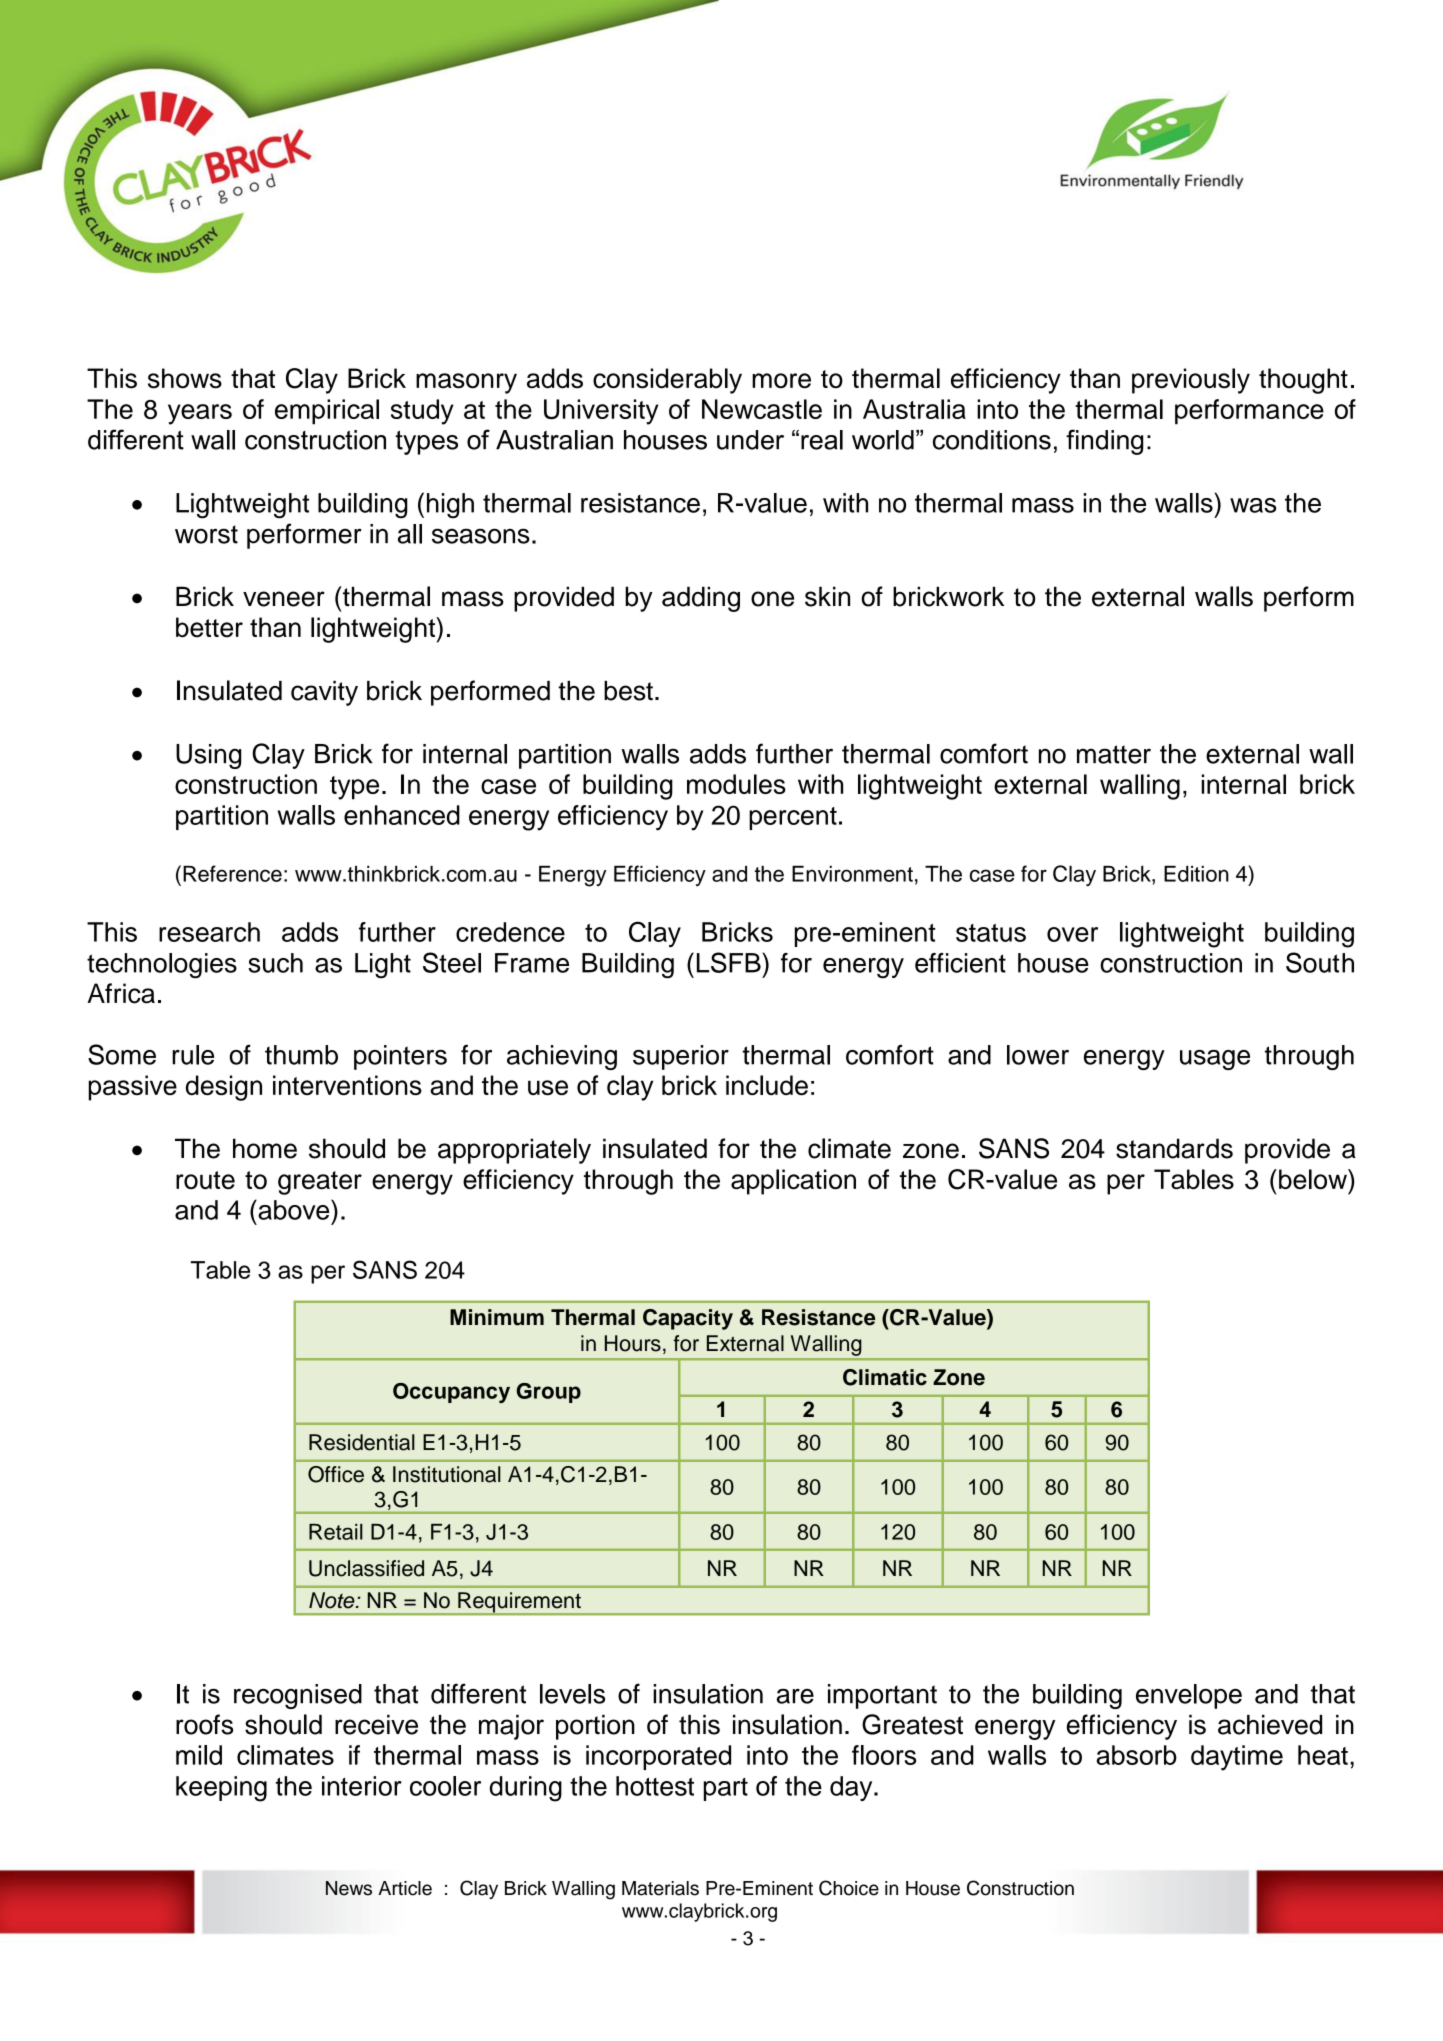 This page has width=1443, height=2041. I want to click on Office, so click(336, 1474).
